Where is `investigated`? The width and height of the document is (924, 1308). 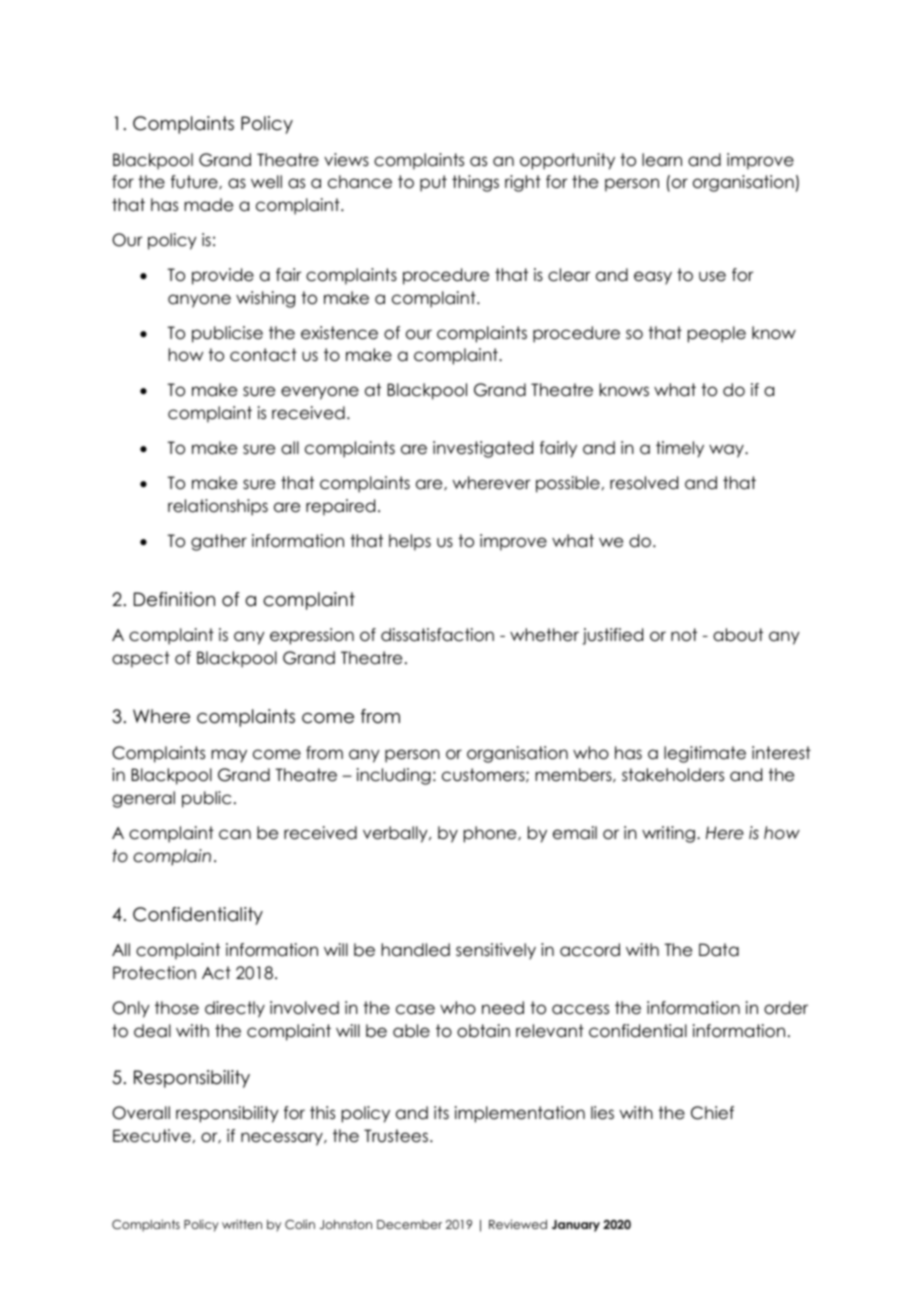
investigated is located at coordinates (483, 449).
